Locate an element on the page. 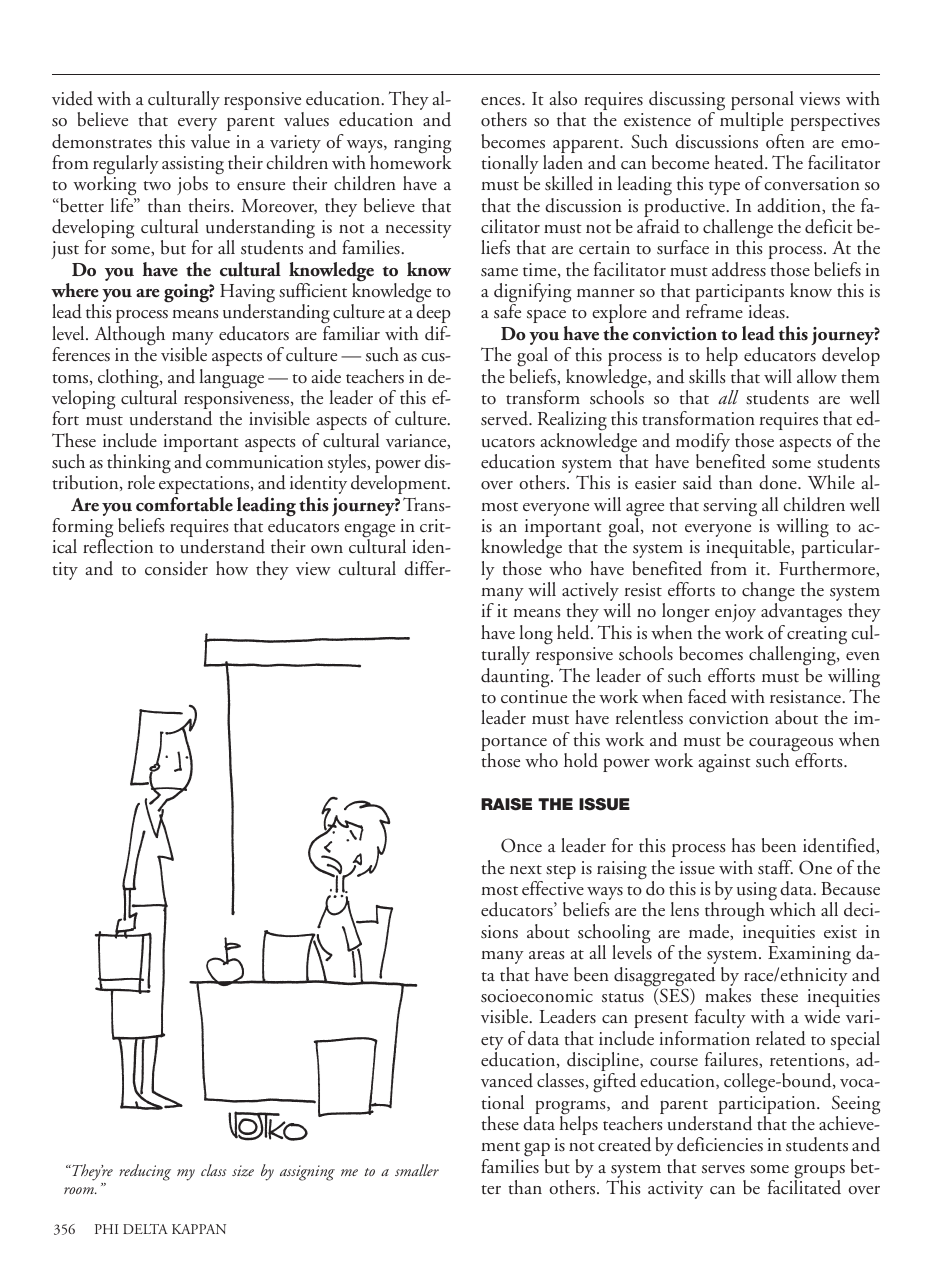  assisting is located at coordinates (193, 166).
